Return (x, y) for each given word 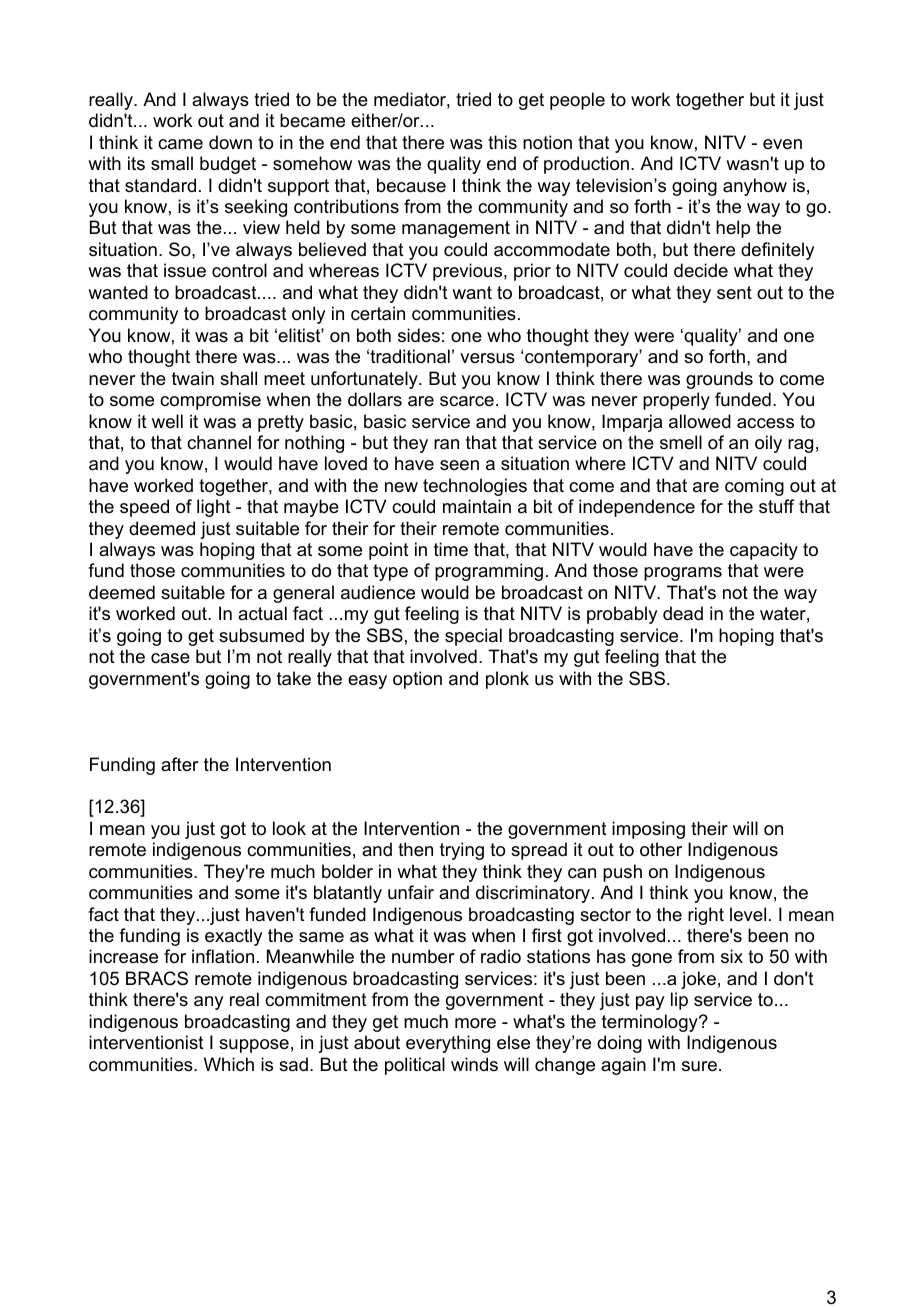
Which (229, 1064)
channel (219, 442)
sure (699, 1066)
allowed (700, 421)
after (180, 764)
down (230, 142)
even (782, 144)
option (417, 680)
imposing (648, 830)
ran (446, 444)
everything (448, 1044)
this (502, 142)
